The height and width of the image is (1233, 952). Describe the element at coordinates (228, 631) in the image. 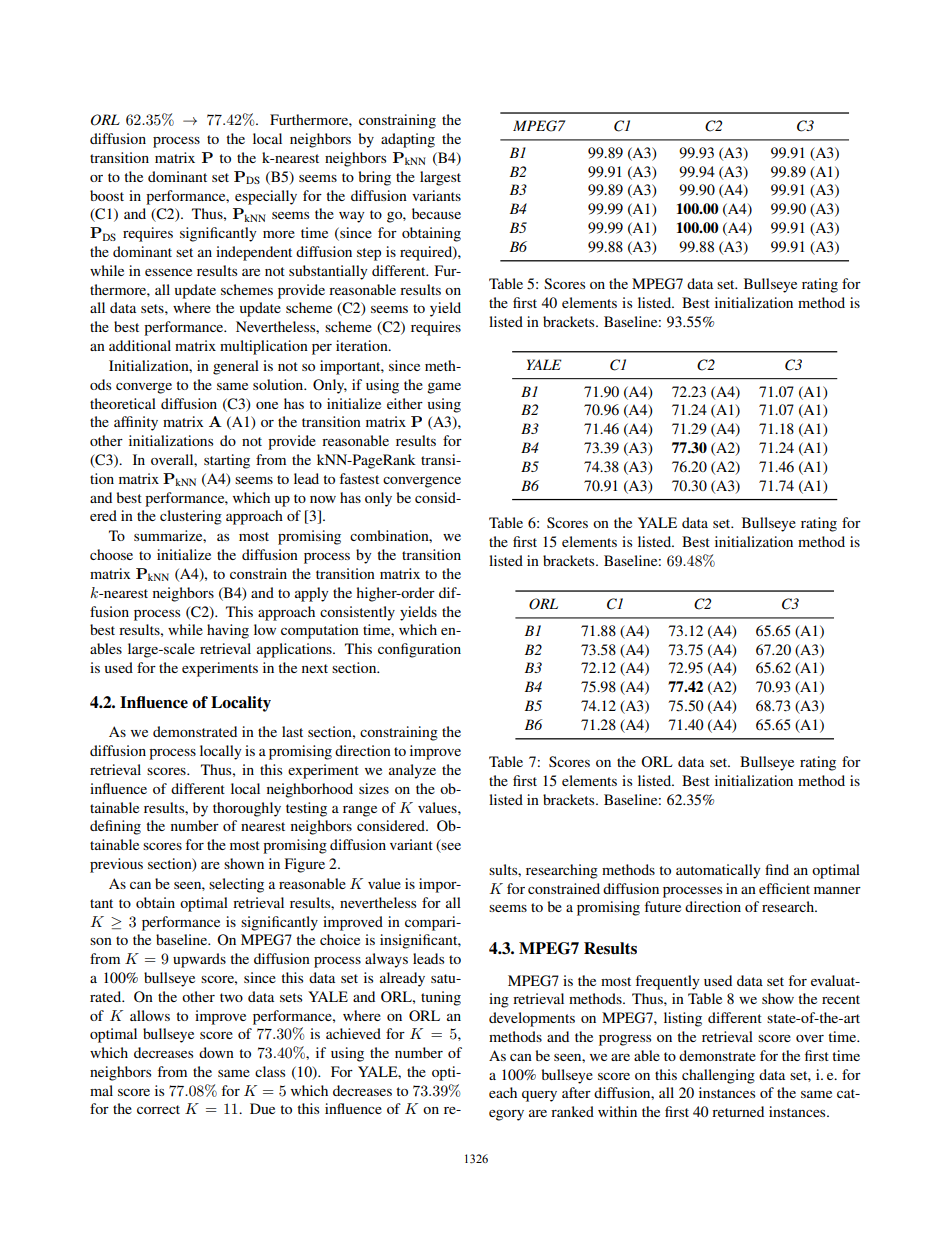

I see `having` at that location.
